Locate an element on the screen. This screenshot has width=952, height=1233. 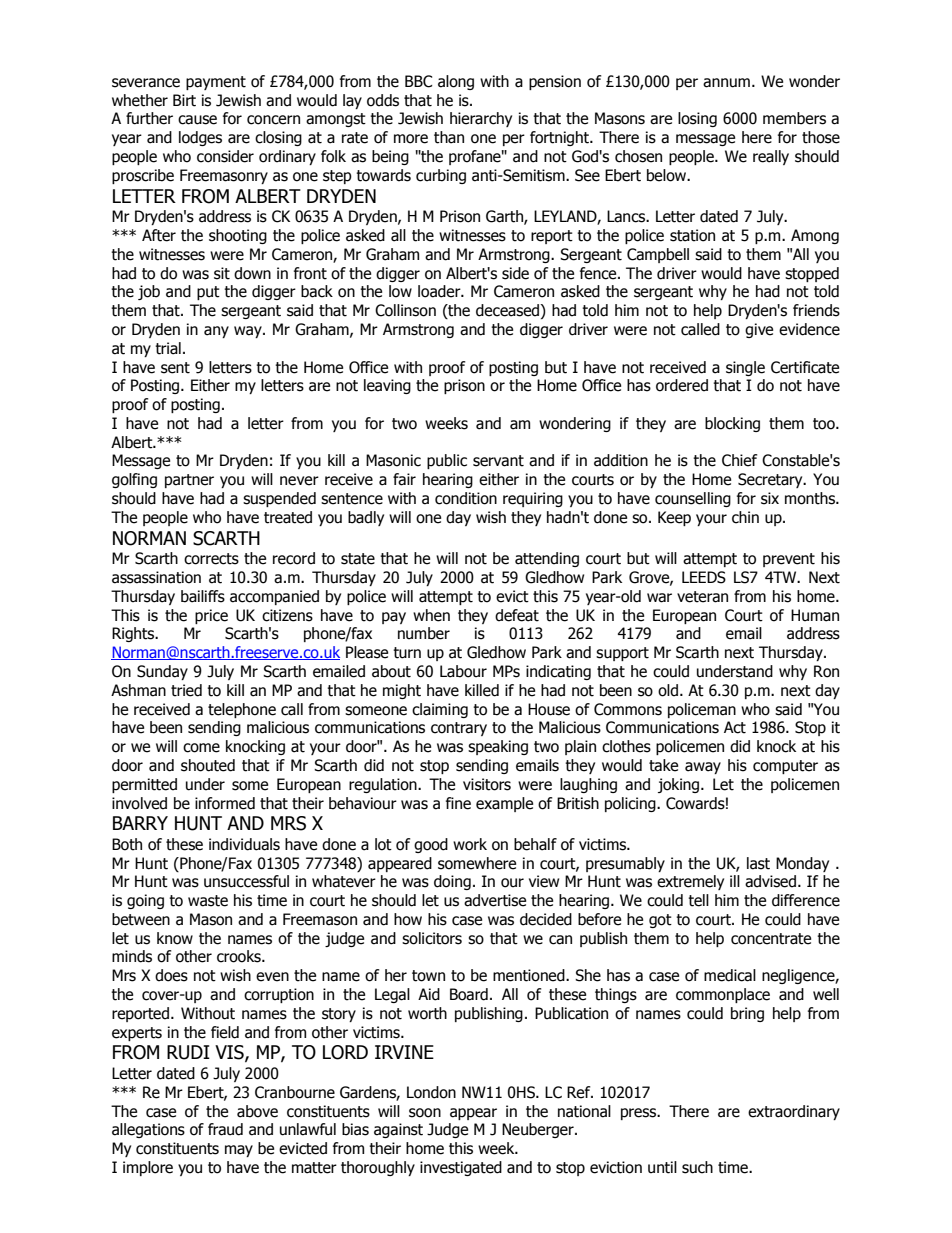
defeat is located at coordinates (517, 615).
